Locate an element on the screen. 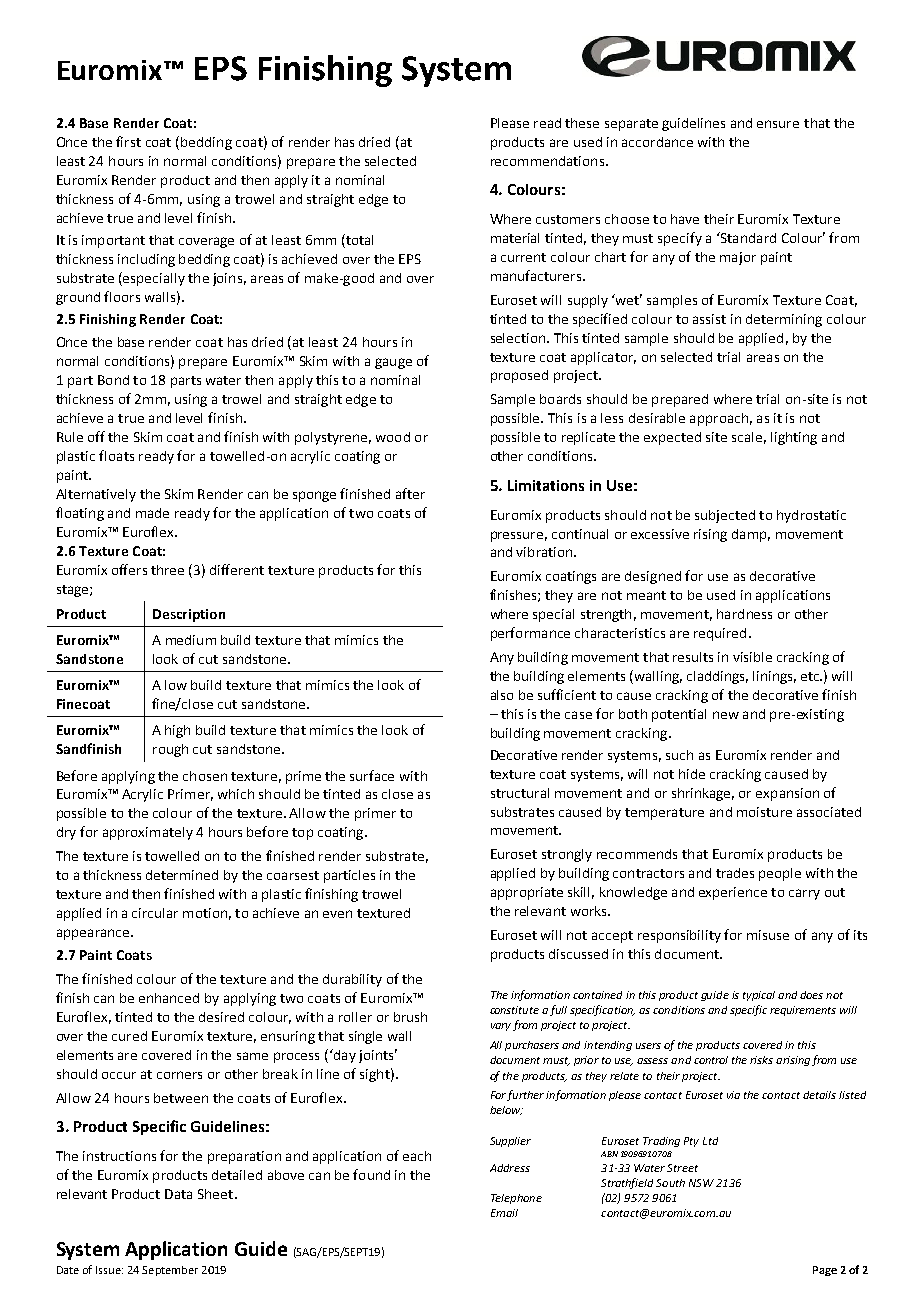 This screenshot has width=924, height=1308. constitute is located at coordinates (514, 1010).
